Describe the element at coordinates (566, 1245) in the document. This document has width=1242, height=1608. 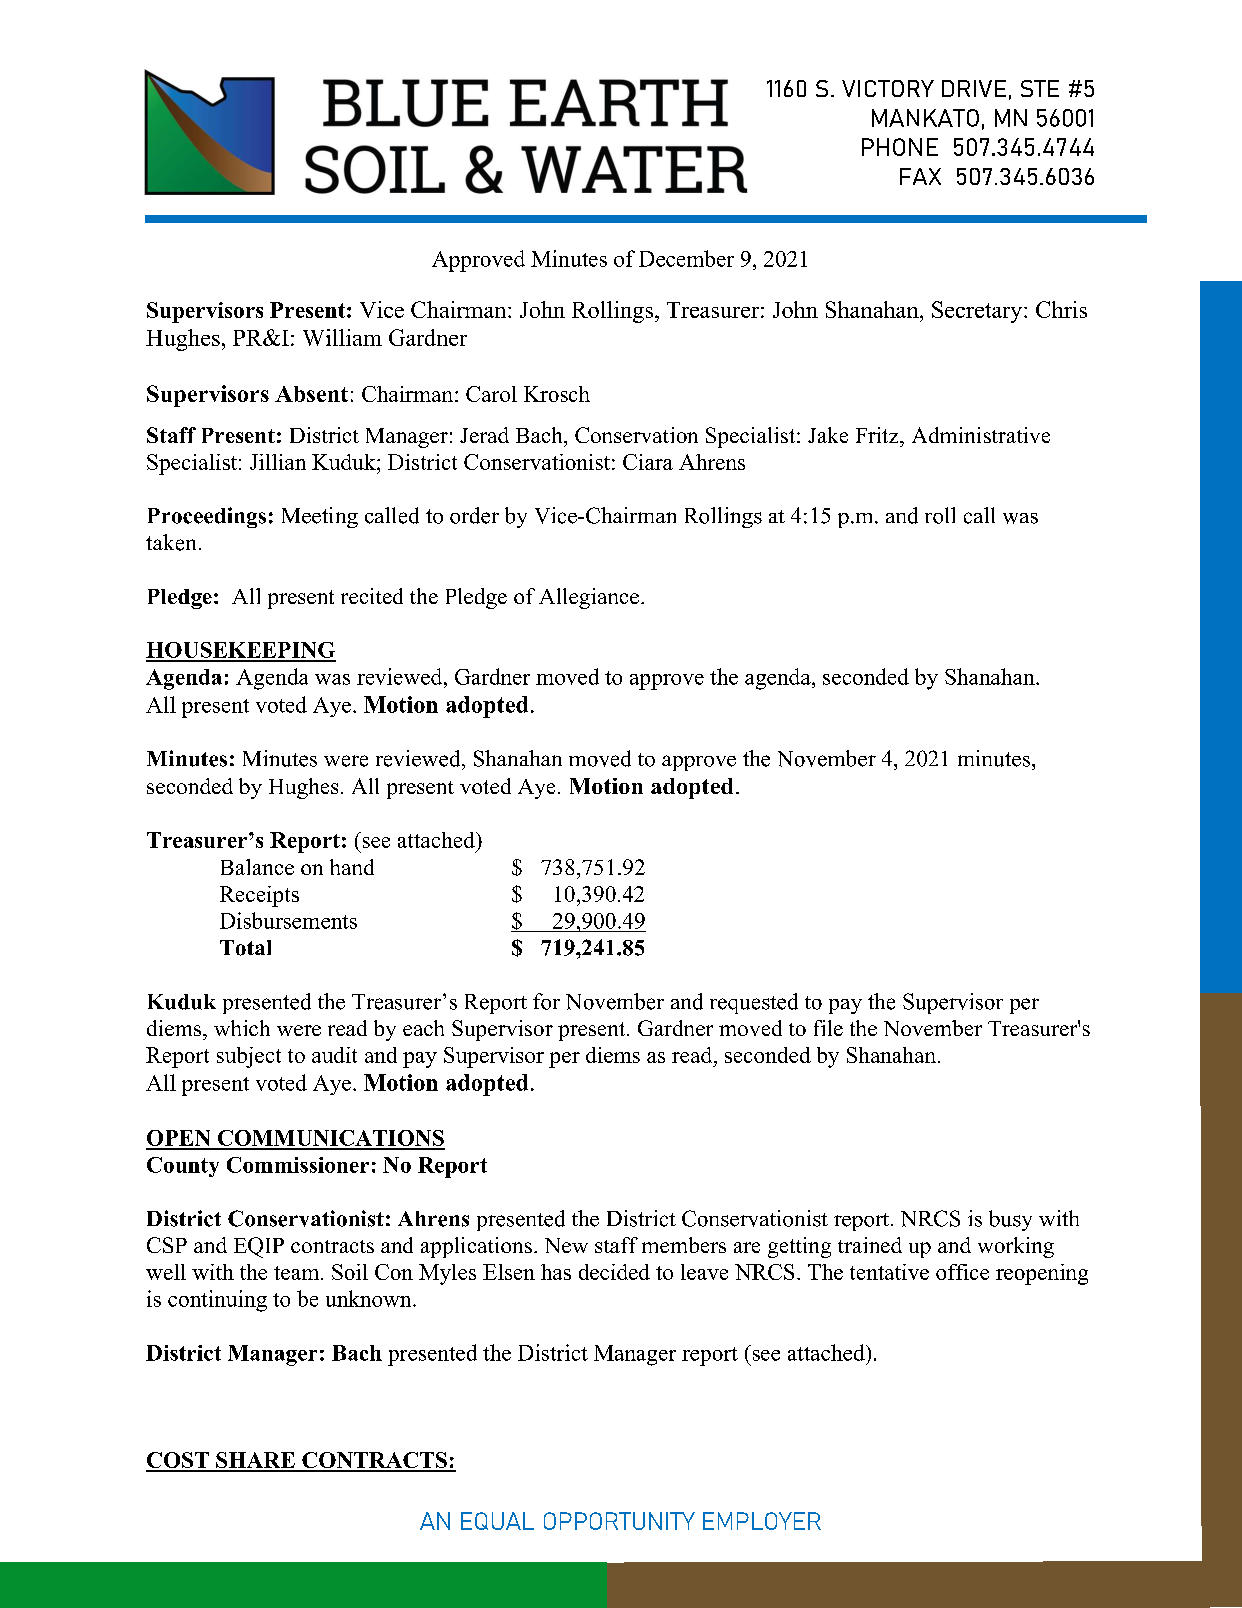
I see `New` at that location.
